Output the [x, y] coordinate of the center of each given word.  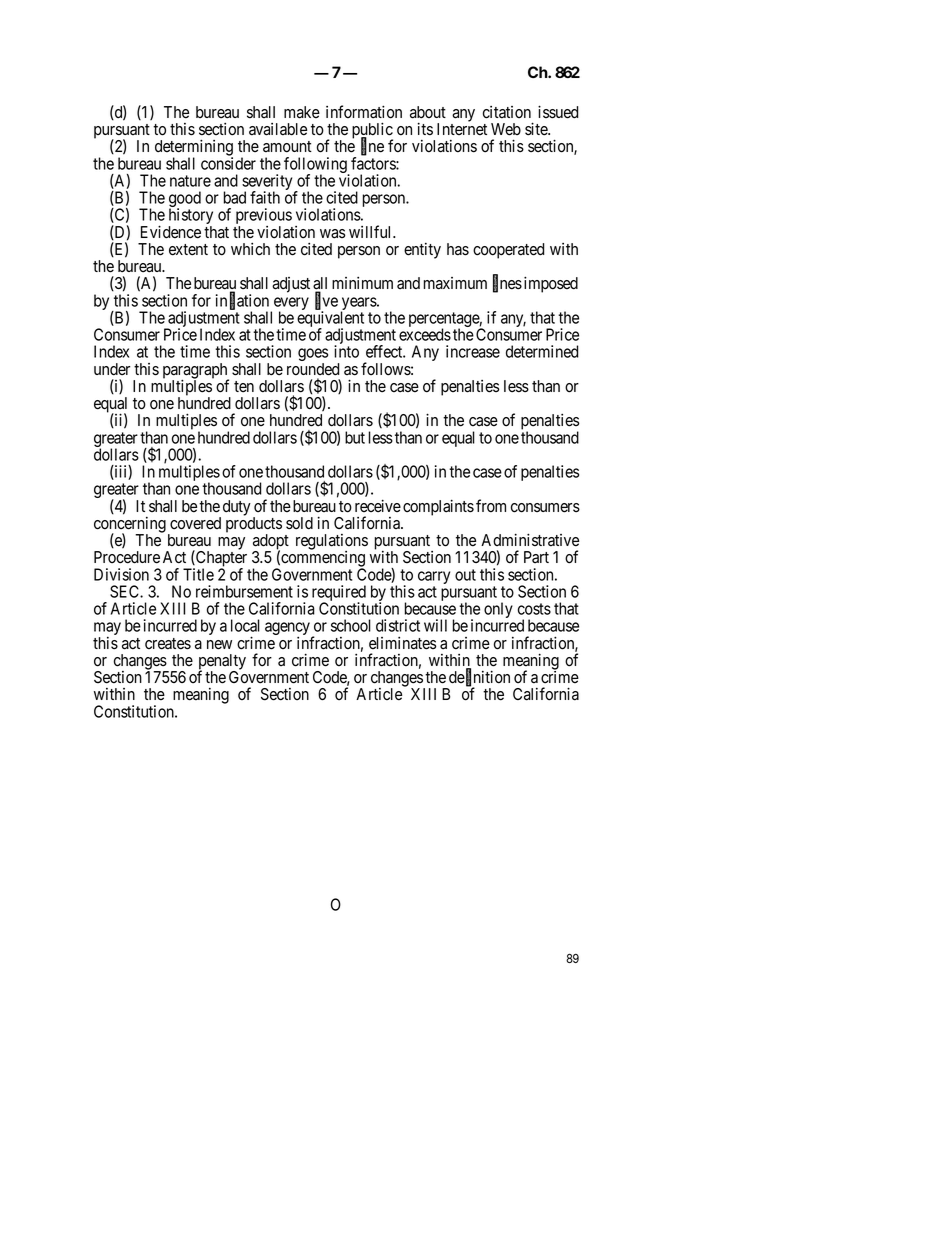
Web [506, 129]
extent [188, 250]
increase [473, 351]
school [351, 625]
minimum [362, 282]
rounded [313, 369]
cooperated [508, 251]
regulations [332, 543]
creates [168, 644]
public [372, 131]
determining [194, 149]
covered [195, 523]
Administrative [530, 540]
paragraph [196, 372]
